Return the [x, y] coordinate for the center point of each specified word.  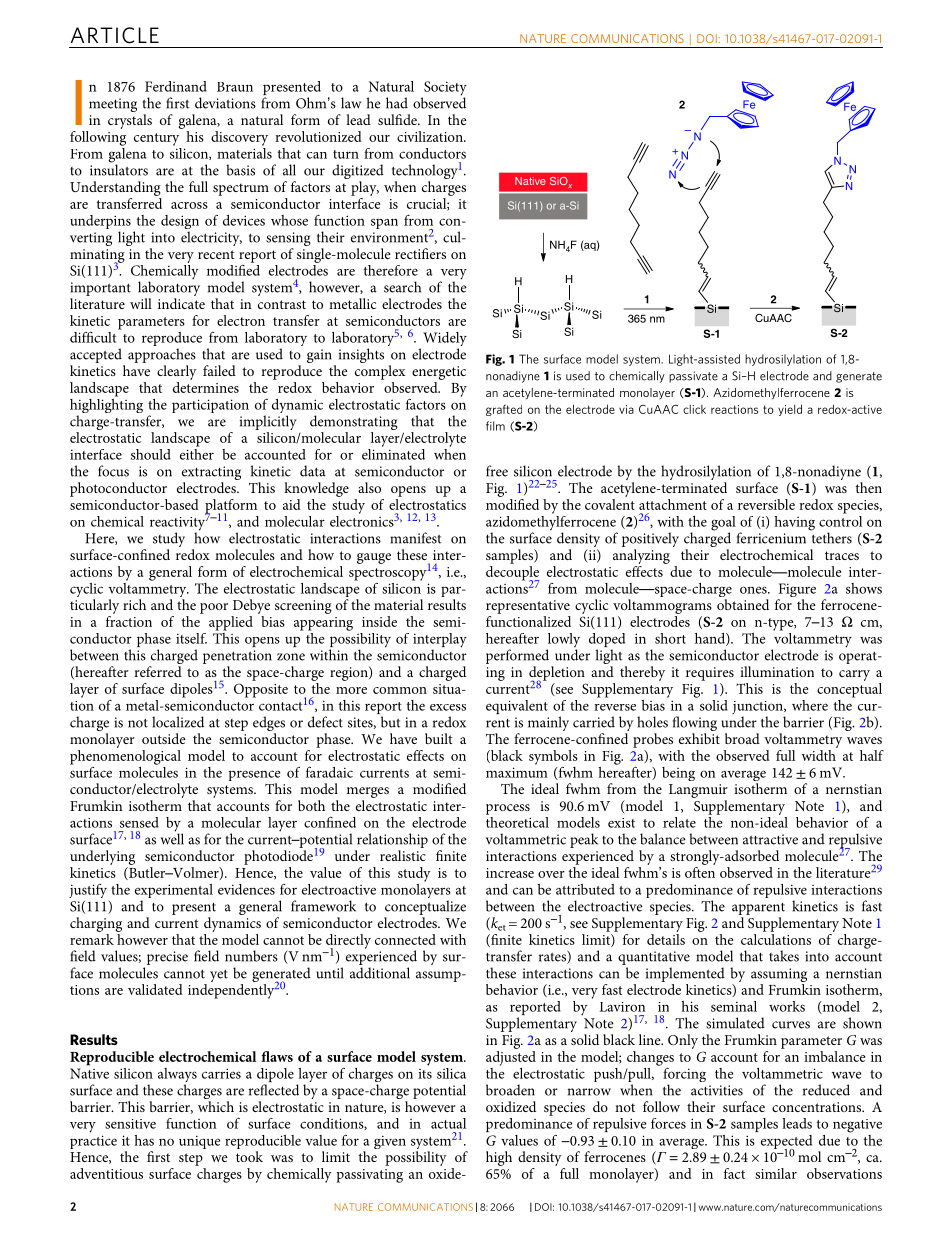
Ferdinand [176, 86]
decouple [513, 573]
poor [214, 608]
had [397, 103]
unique [200, 1142]
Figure [796, 591]
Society [444, 89]
